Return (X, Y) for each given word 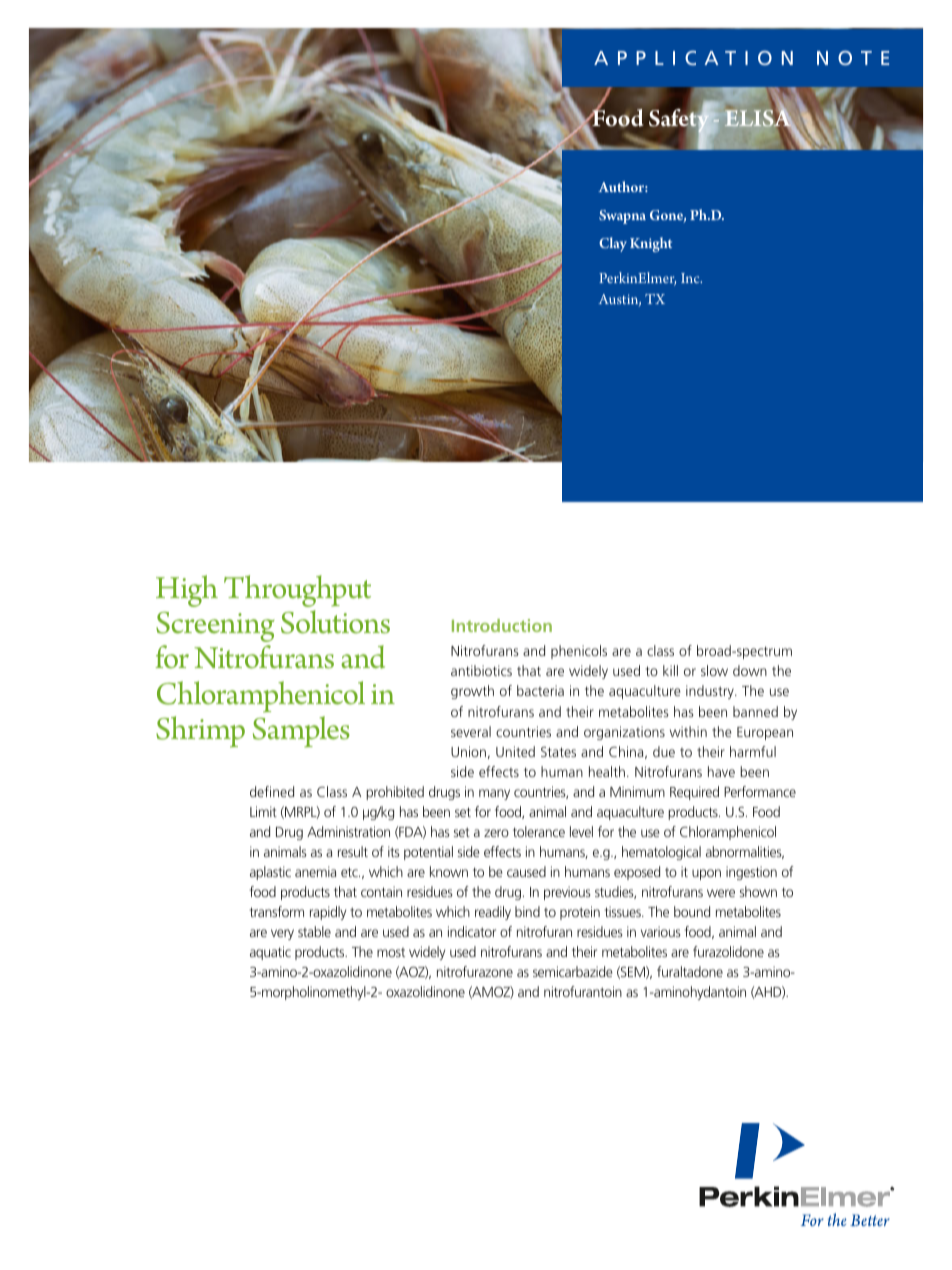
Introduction (502, 625)
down (750, 670)
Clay (613, 244)
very (282, 934)
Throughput (297, 591)
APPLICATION (693, 58)
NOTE (853, 58)
